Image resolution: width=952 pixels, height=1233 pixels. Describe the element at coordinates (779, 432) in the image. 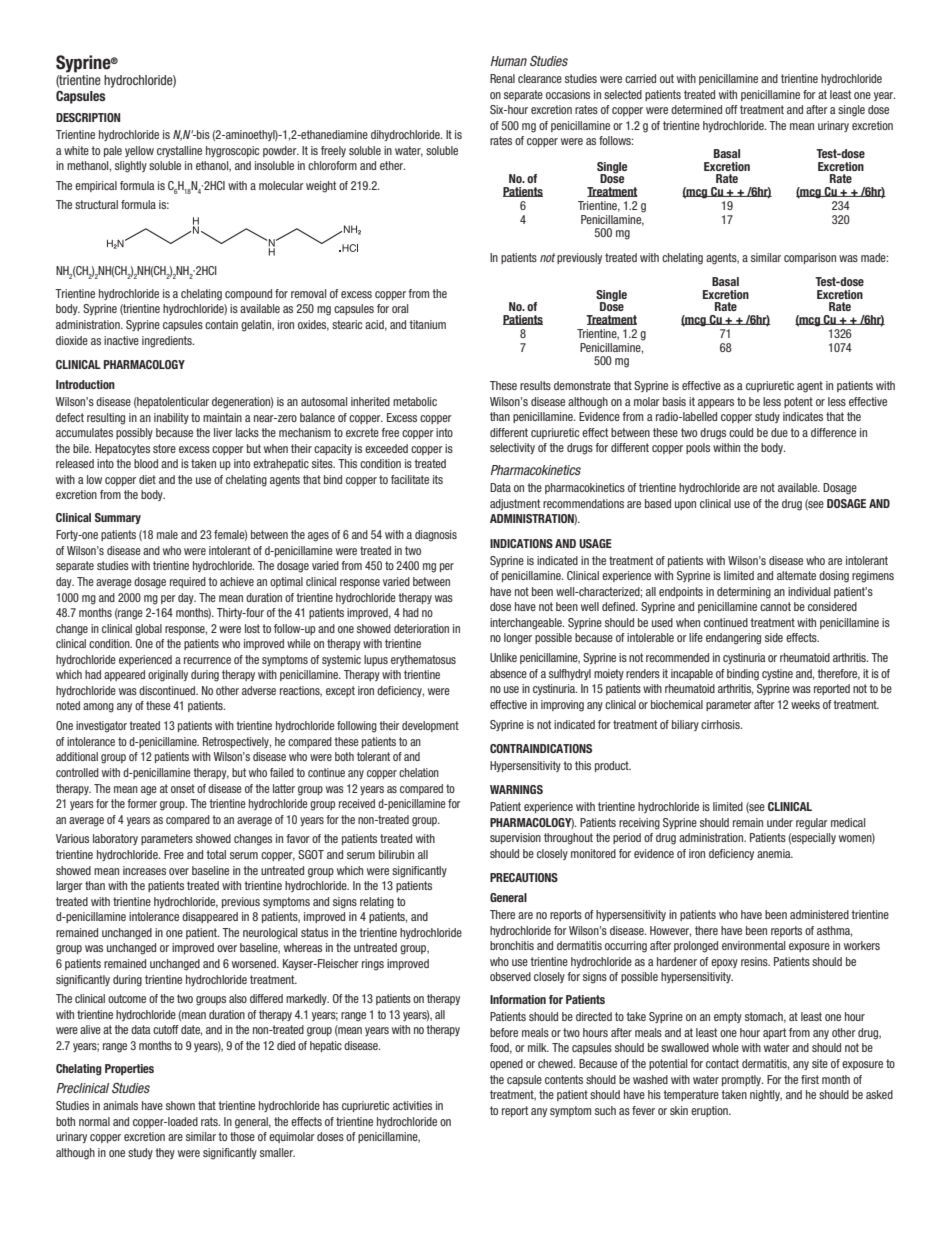

I see `due` at that location.
